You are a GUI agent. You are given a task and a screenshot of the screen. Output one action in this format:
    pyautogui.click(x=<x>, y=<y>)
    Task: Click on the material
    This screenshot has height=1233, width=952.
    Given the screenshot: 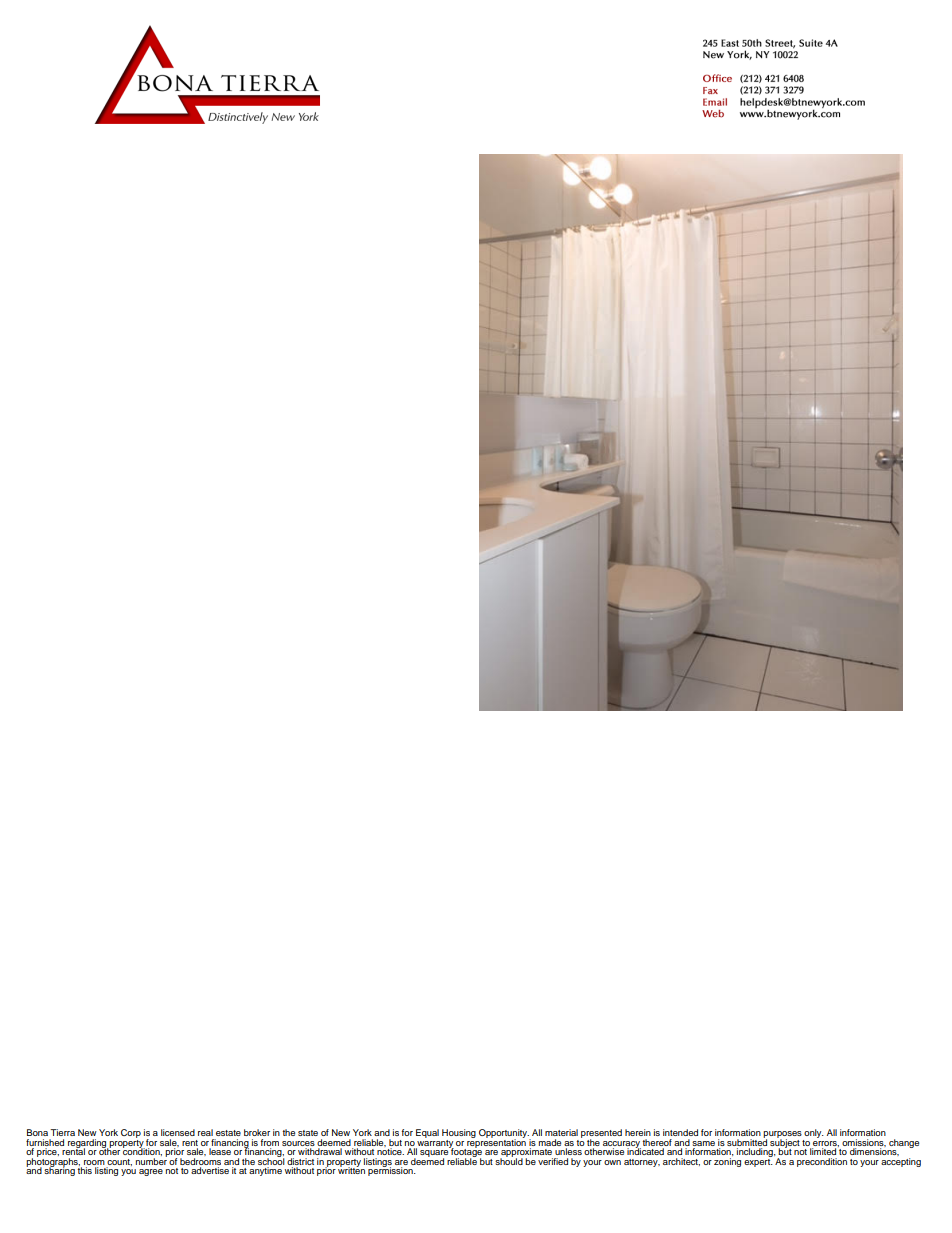 What is the action you would take?
    pyautogui.click(x=561, y=1132)
